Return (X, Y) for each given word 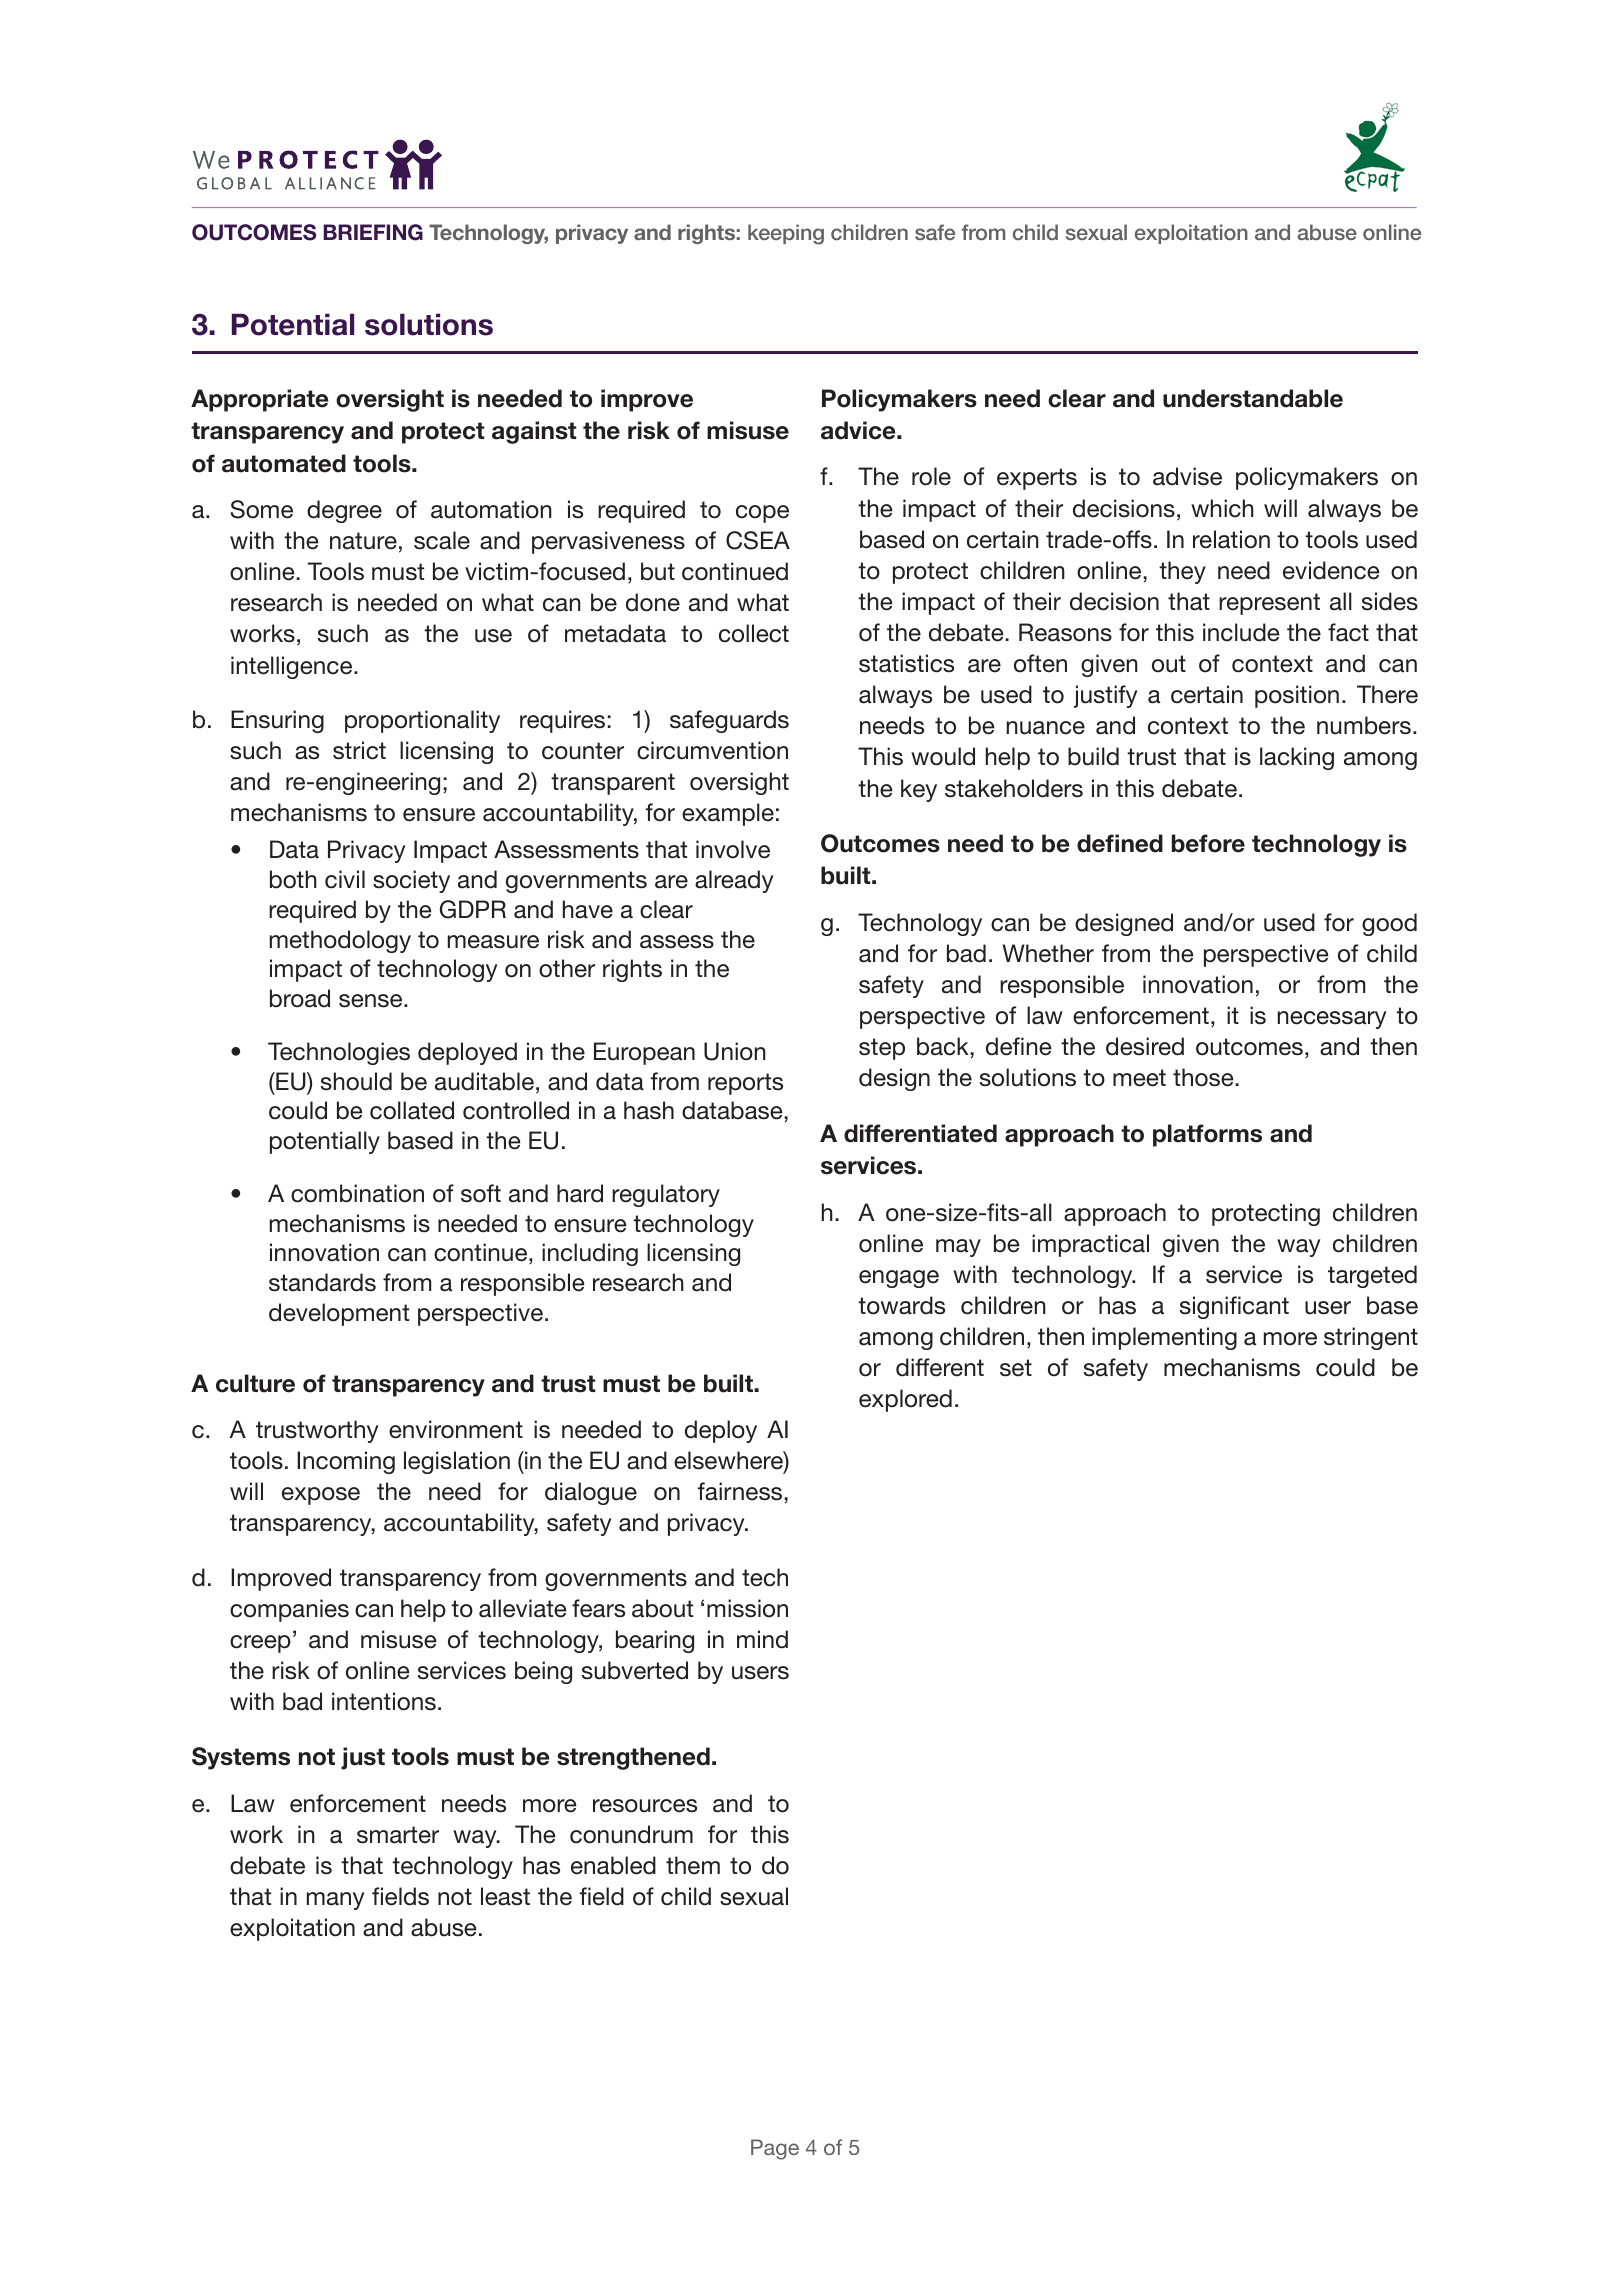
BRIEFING (373, 232)
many (335, 1901)
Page (775, 2149)
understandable (1253, 398)
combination (357, 1193)
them (693, 1865)
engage (899, 1279)
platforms (1207, 1135)
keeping (786, 234)
